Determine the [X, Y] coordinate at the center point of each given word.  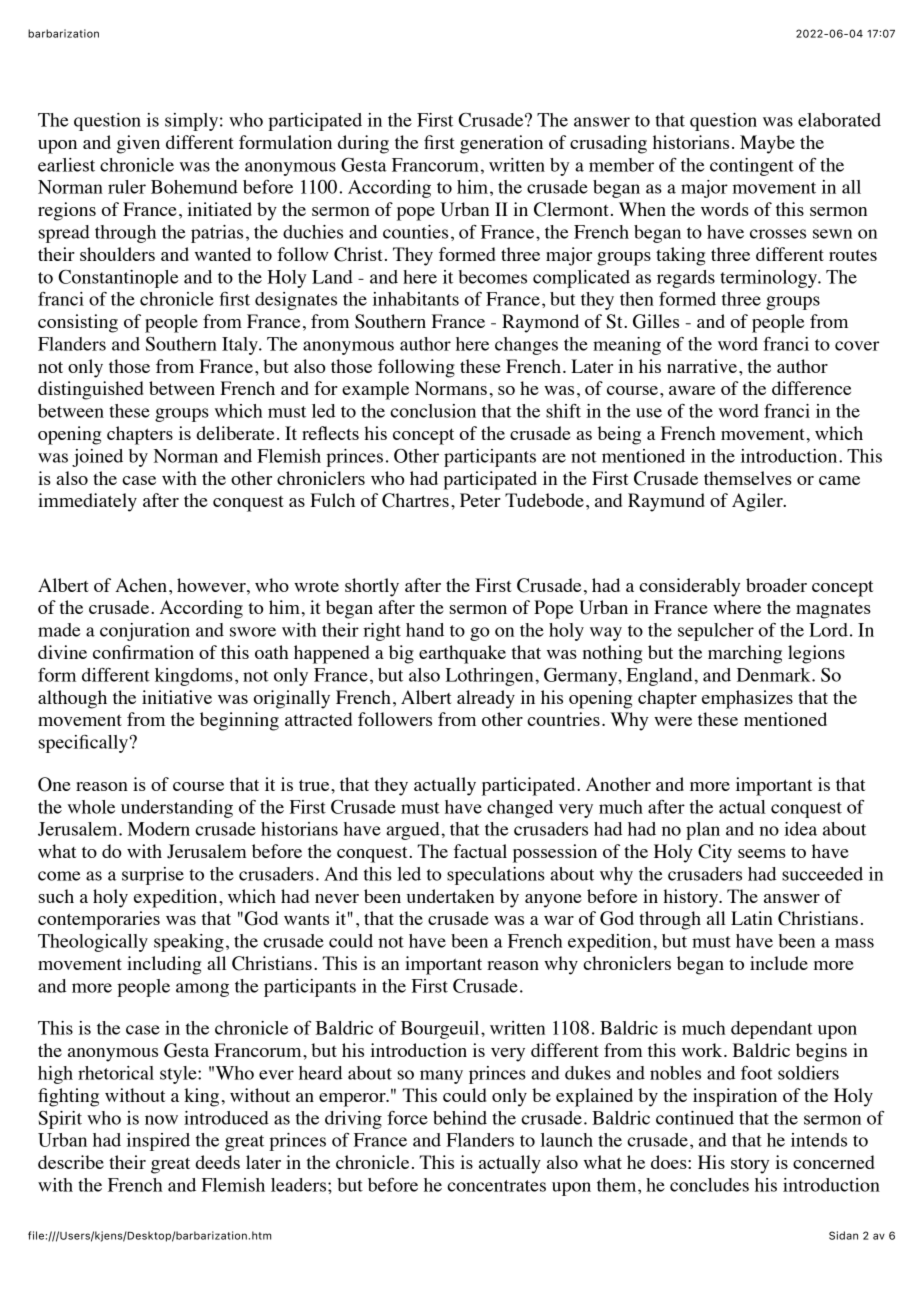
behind [460, 1118]
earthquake [462, 654]
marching [745, 654]
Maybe [767, 144]
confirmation [143, 652]
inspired [158, 1142]
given [138, 144]
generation [501, 144]
